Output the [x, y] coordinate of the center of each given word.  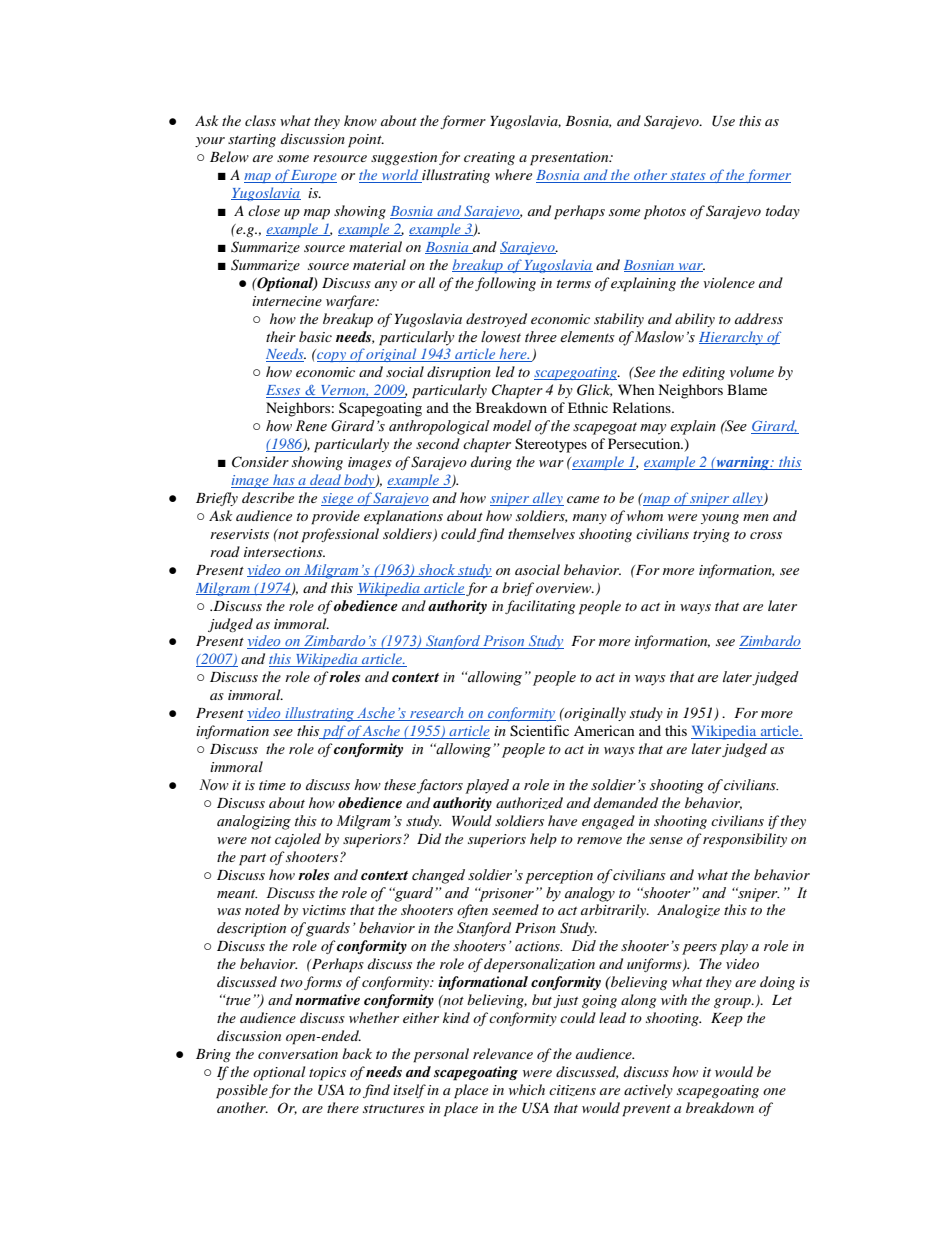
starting [252, 140]
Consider [260, 462]
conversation [298, 1054]
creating [489, 158]
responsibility [745, 840]
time [272, 785]
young [720, 519]
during [491, 463]
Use [723, 121]
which [527, 1089]
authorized [529, 803]
